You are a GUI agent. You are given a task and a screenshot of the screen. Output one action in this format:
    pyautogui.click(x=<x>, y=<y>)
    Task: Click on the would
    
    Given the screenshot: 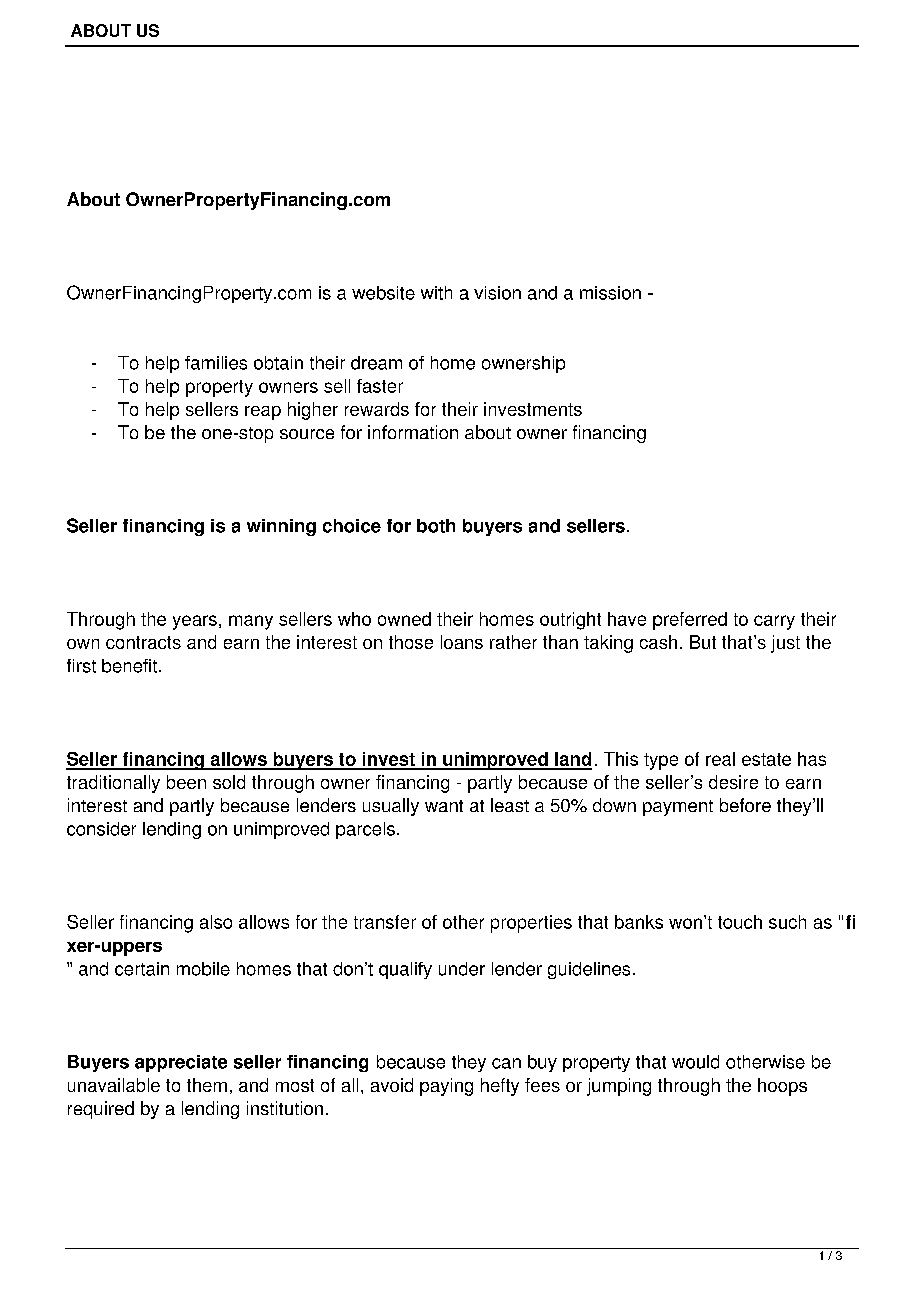 What is the action you would take?
    pyautogui.click(x=695, y=1062)
